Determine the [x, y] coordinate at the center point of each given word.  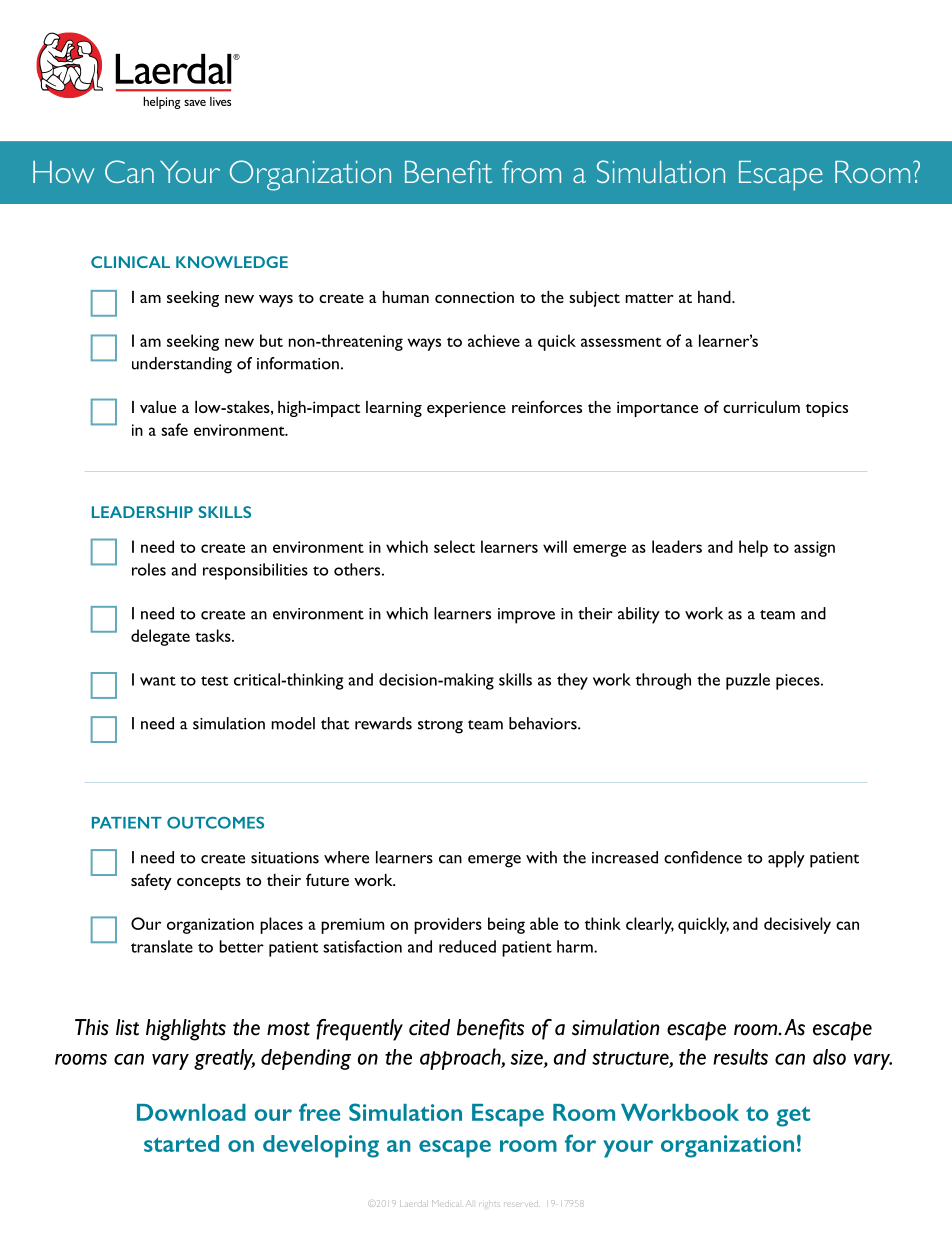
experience [466, 409]
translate [162, 946]
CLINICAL [130, 262]
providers [448, 925]
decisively [797, 925]
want [158, 681]
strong [440, 727]
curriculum [761, 407]
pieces [799, 682]
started [181, 1143]
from [531, 171]
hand [715, 297]
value [158, 407]
